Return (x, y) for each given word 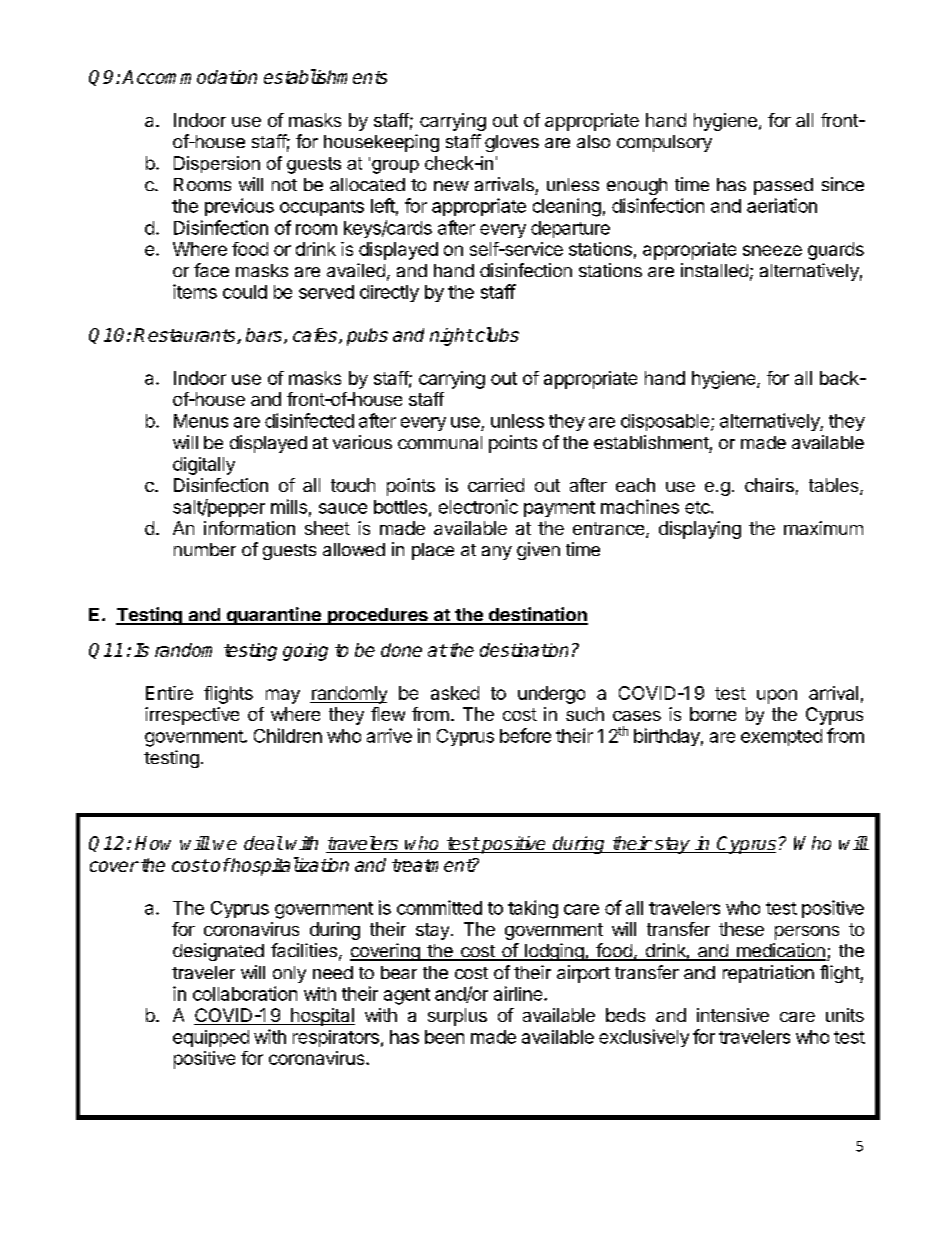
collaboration (245, 993)
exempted (781, 737)
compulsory (664, 143)
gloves (512, 143)
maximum (823, 528)
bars (265, 336)
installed (714, 270)
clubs (496, 334)
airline (519, 993)
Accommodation (189, 77)
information (249, 528)
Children (288, 735)
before (525, 735)
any (497, 553)
